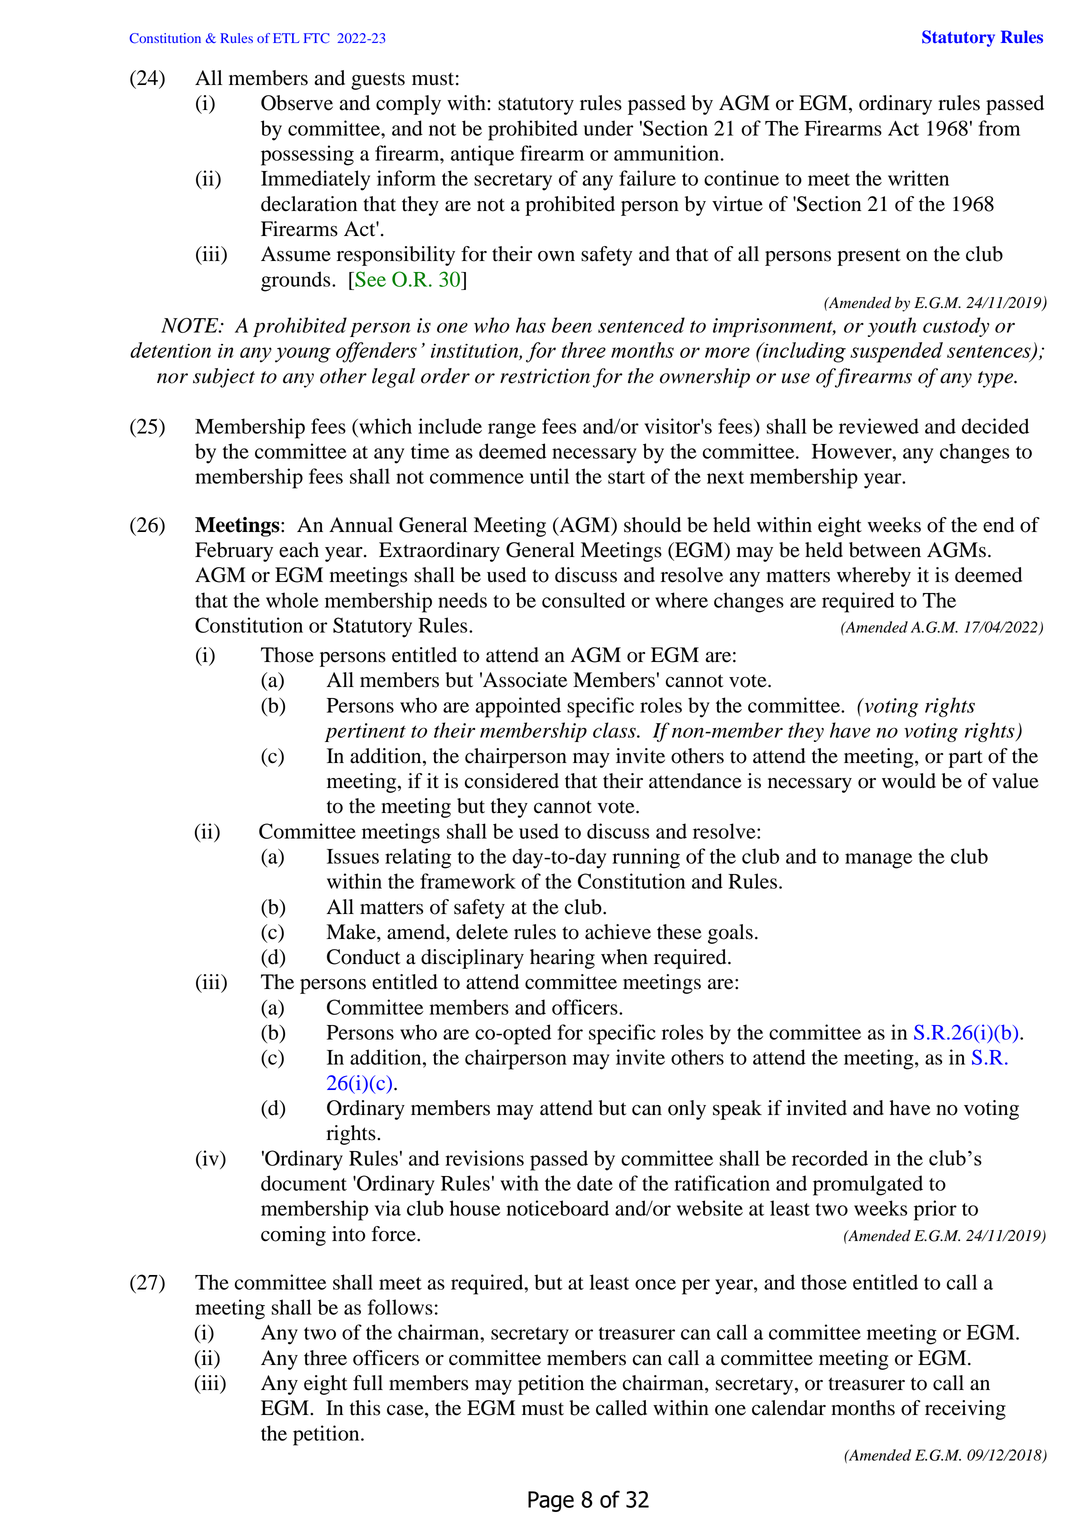 Image resolution: width=1085 pixels, height=1536 pixels. Describe the element at coordinates (615, 730) in the image. I see `class` at that location.
